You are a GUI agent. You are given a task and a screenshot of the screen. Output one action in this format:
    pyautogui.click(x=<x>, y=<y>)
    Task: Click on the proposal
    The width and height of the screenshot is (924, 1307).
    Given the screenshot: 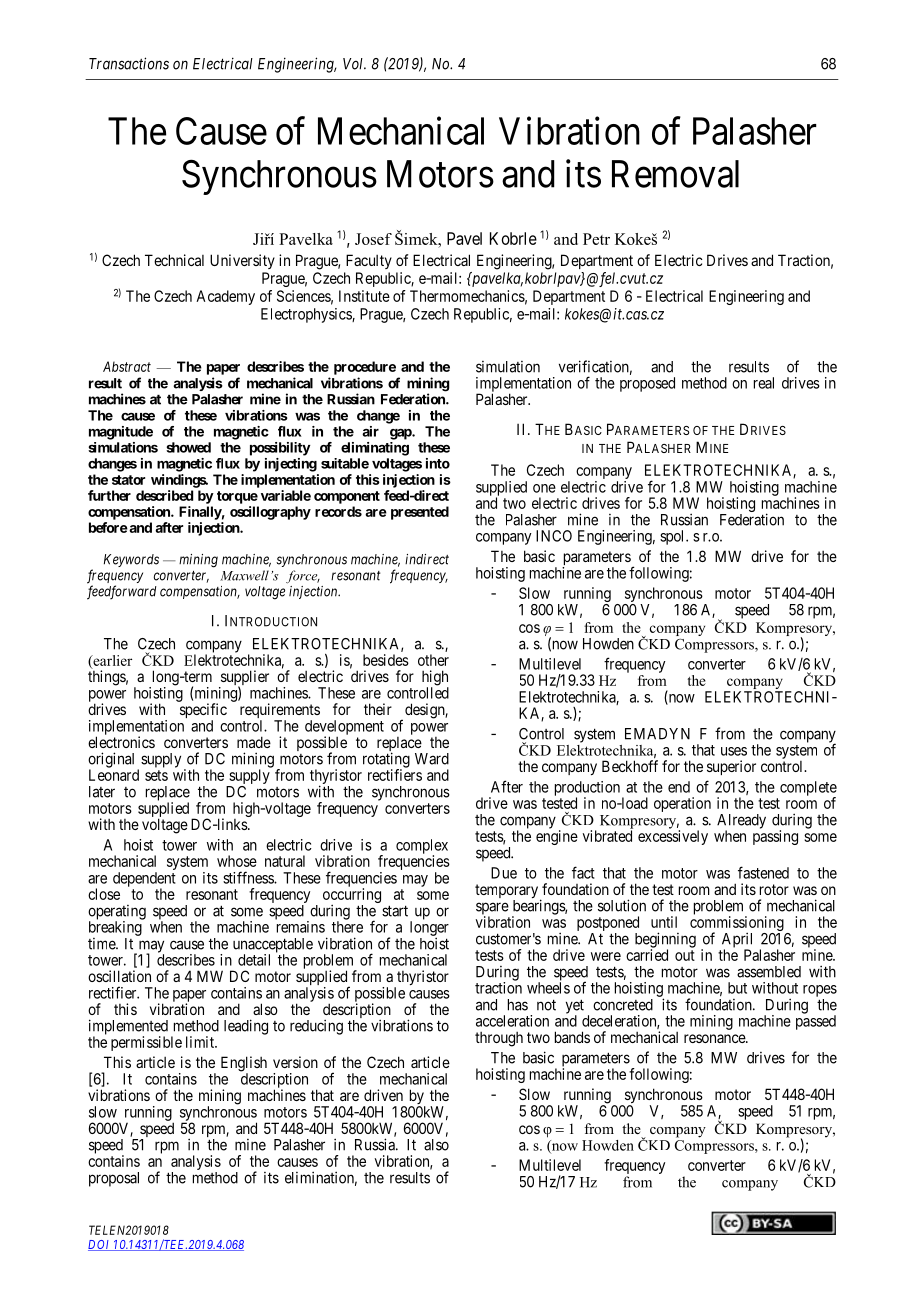 What is the action you would take?
    pyautogui.click(x=114, y=1179)
